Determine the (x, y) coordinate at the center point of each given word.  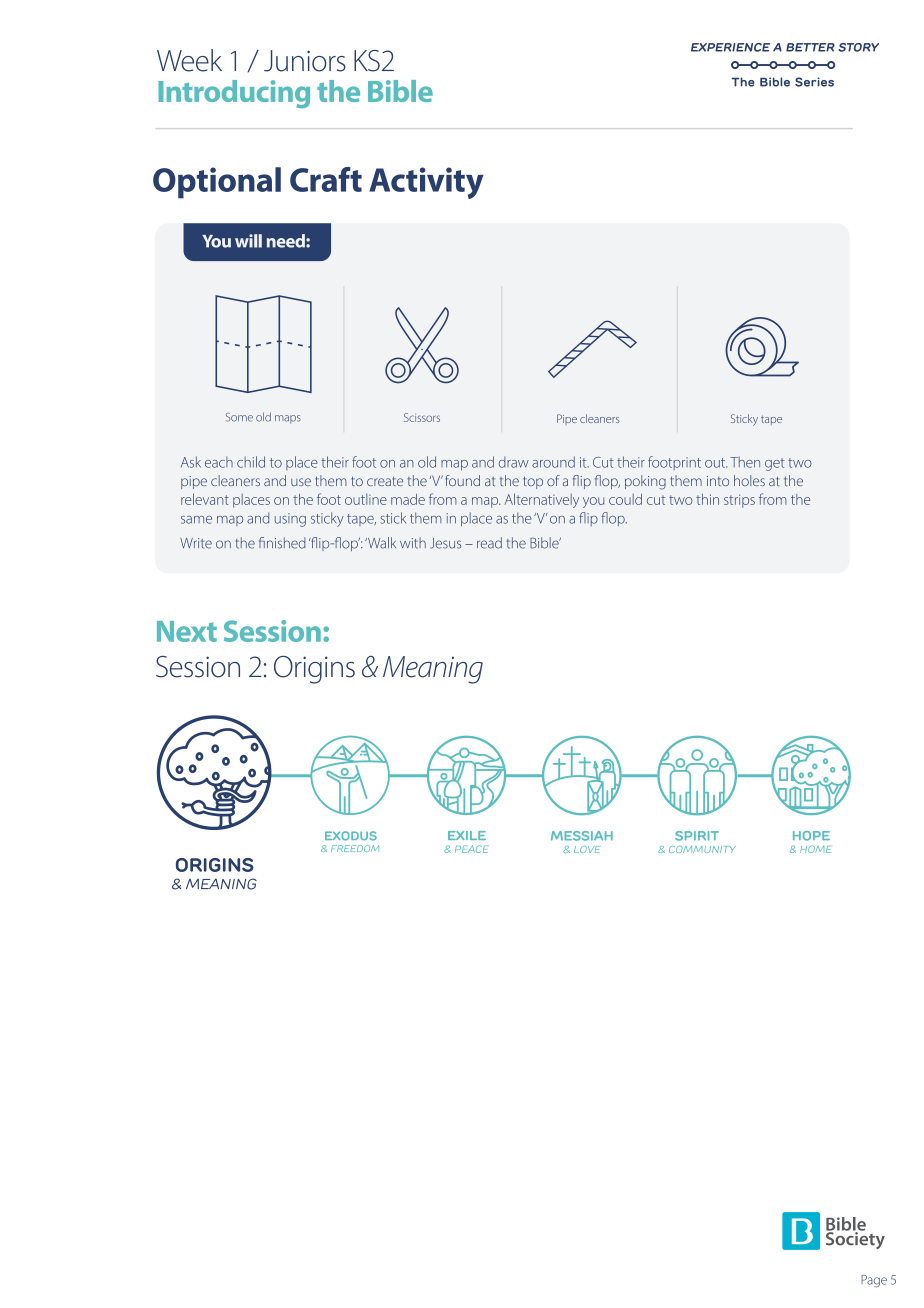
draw (514, 462)
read (489, 543)
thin (707, 499)
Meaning (433, 670)
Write (196, 543)
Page (874, 1281)
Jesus (445, 543)
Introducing (234, 94)
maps (288, 419)
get (775, 464)
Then (745, 462)
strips (739, 501)
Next (187, 631)
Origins (314, 670)
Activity (426, 183)
